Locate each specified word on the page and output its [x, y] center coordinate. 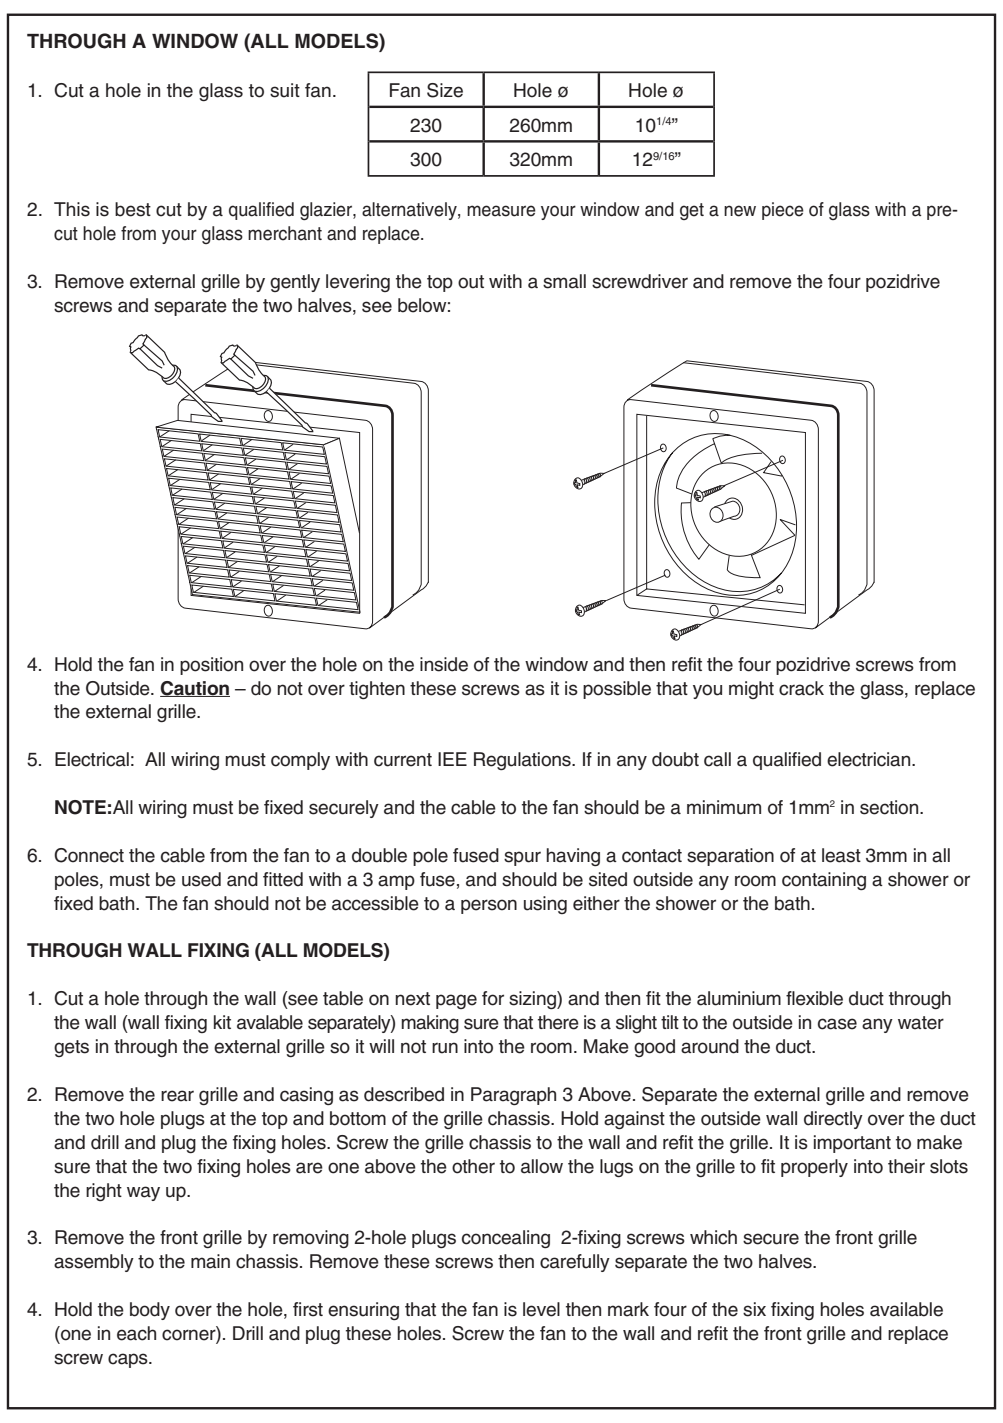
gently [295, 283]
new [740, 211]
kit [222, 1022]
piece [783, 211]
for [493, 998]
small [564, 281]
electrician [870, 759]
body [150, 1311]
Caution [195, 689]
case [837, 1024]
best [133, 209]
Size [445, 90]
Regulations [523, 761]
